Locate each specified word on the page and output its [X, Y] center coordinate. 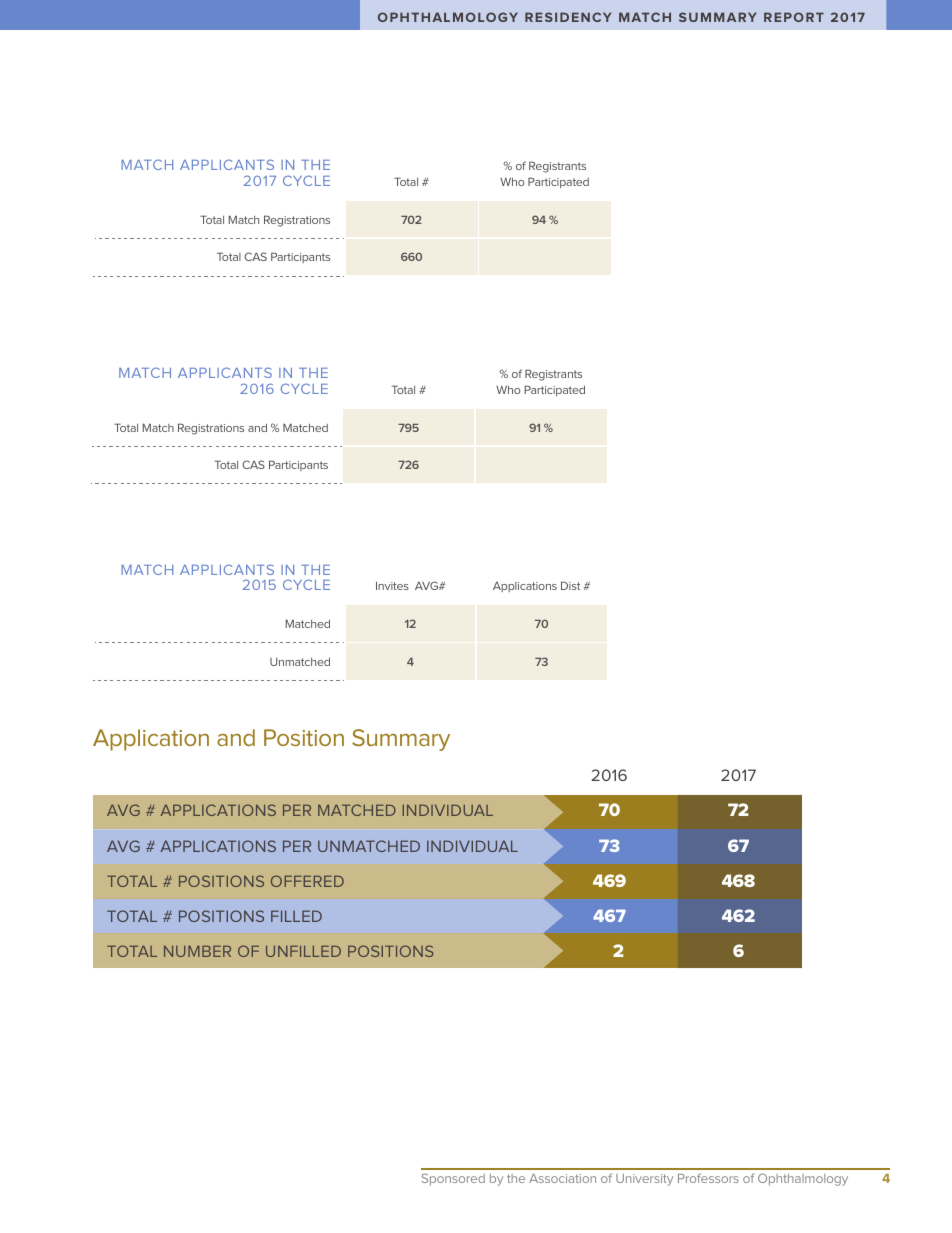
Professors [708, 1178]
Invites [392, 585]
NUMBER [197, 951]
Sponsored [453, 1179]
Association [562, 1178]
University [644, 1180]
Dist [570, 585]
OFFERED [307, 881]
